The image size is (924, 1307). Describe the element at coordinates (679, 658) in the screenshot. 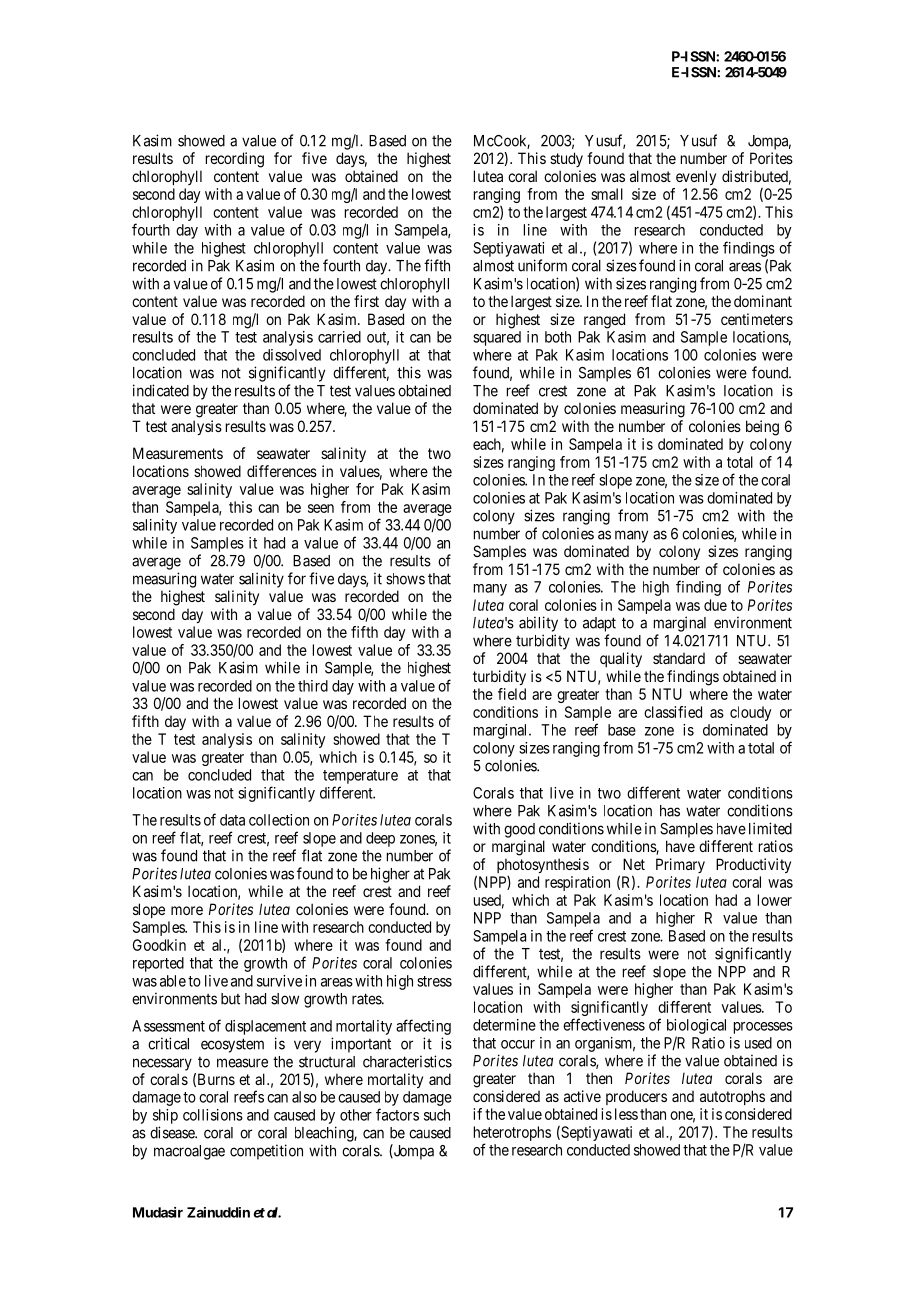

I see `standard` at that location.
